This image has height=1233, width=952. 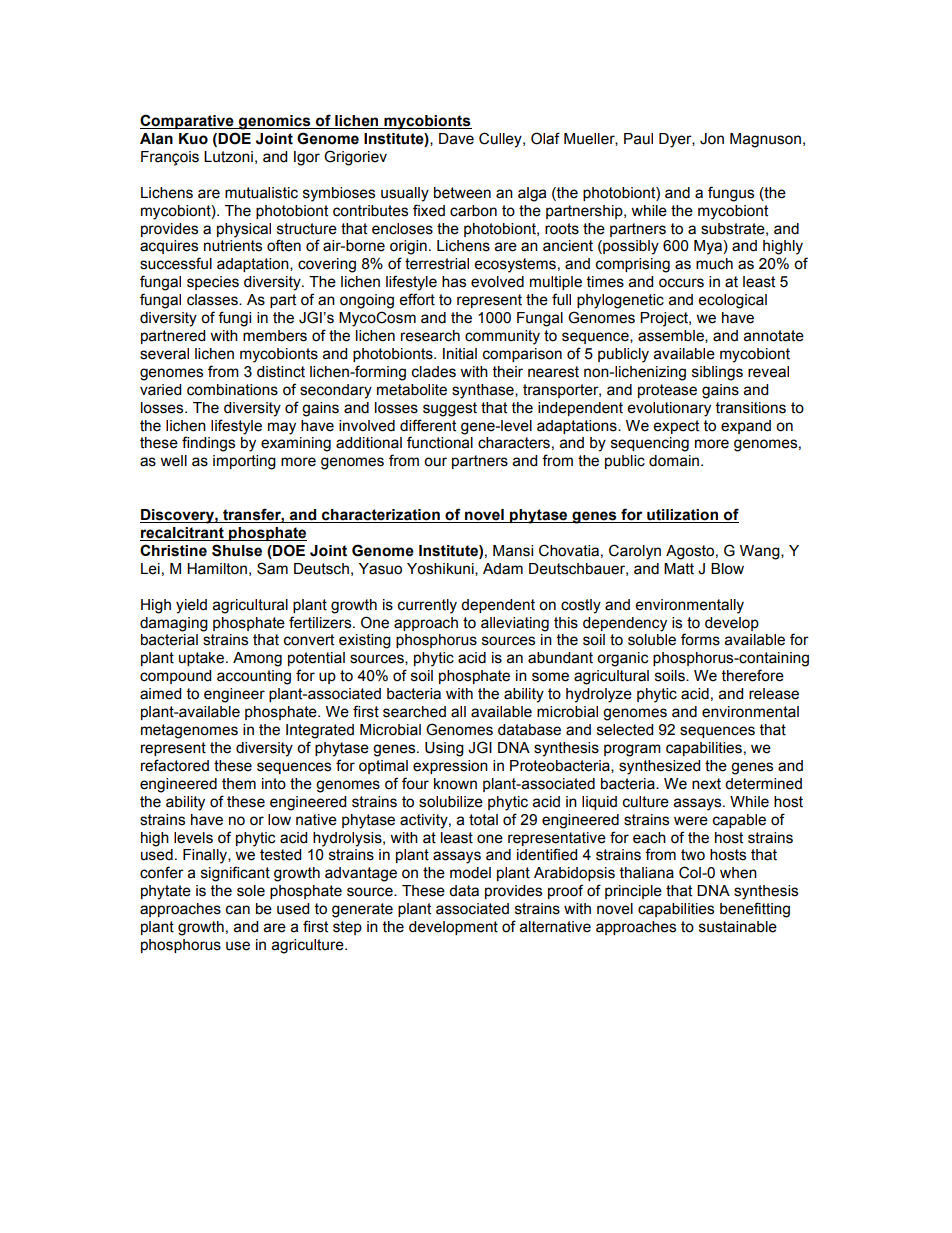 I want to click on assemble, so click(x=672, y=336).
